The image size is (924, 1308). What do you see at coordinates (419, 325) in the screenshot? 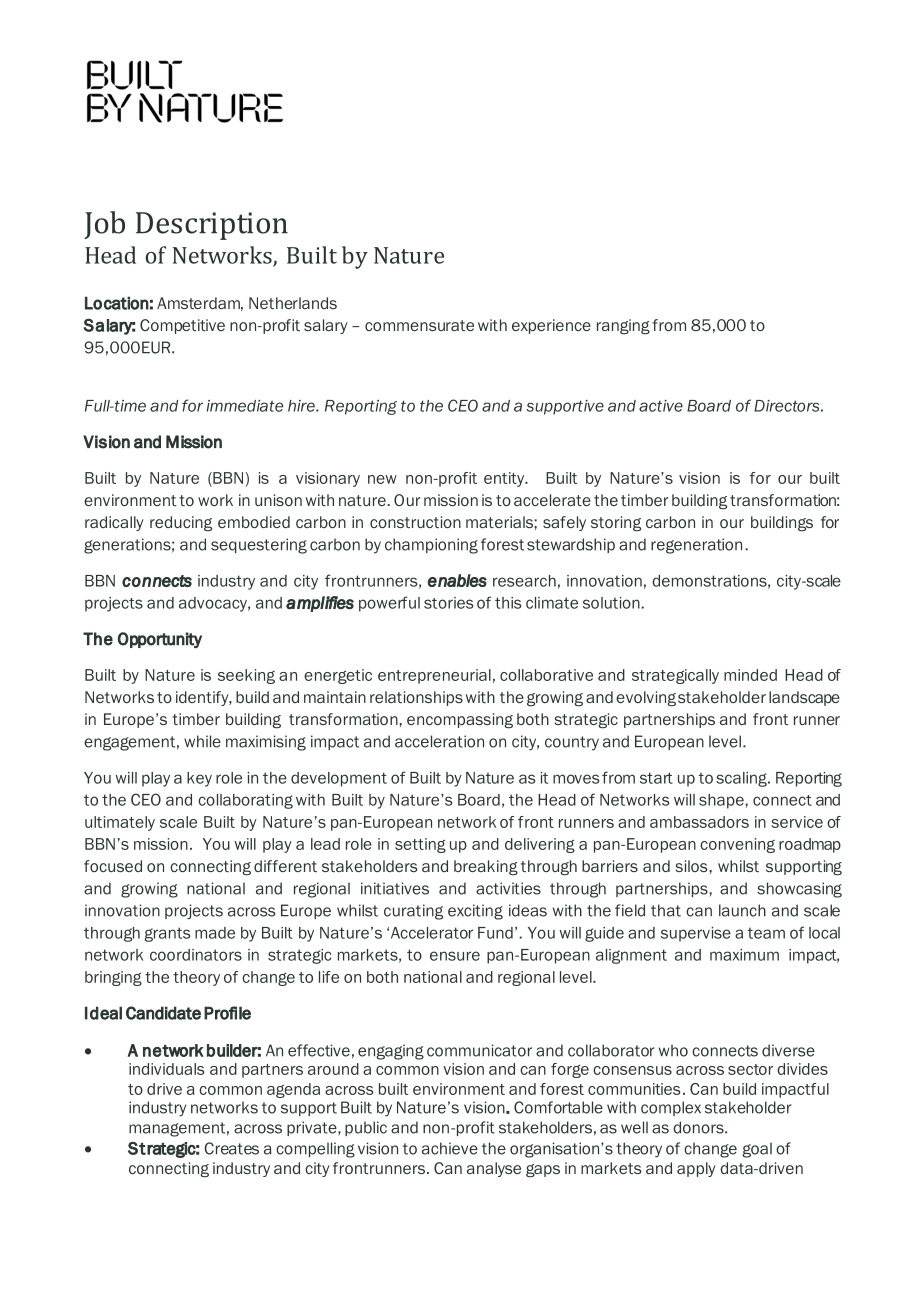
I see `commensurate` at bounding box center [419, 325].
